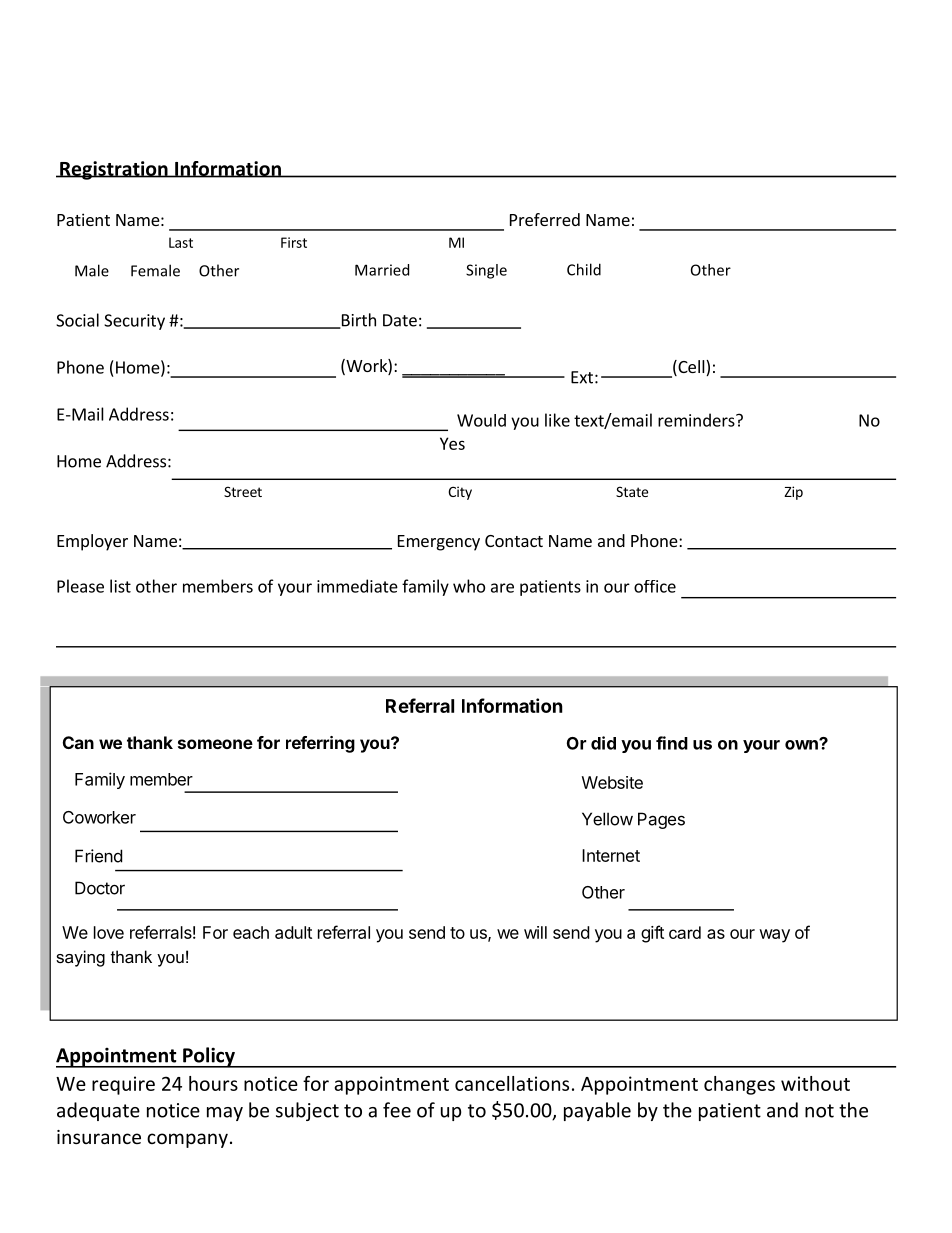  I want to click on office, so click(655, 586).
